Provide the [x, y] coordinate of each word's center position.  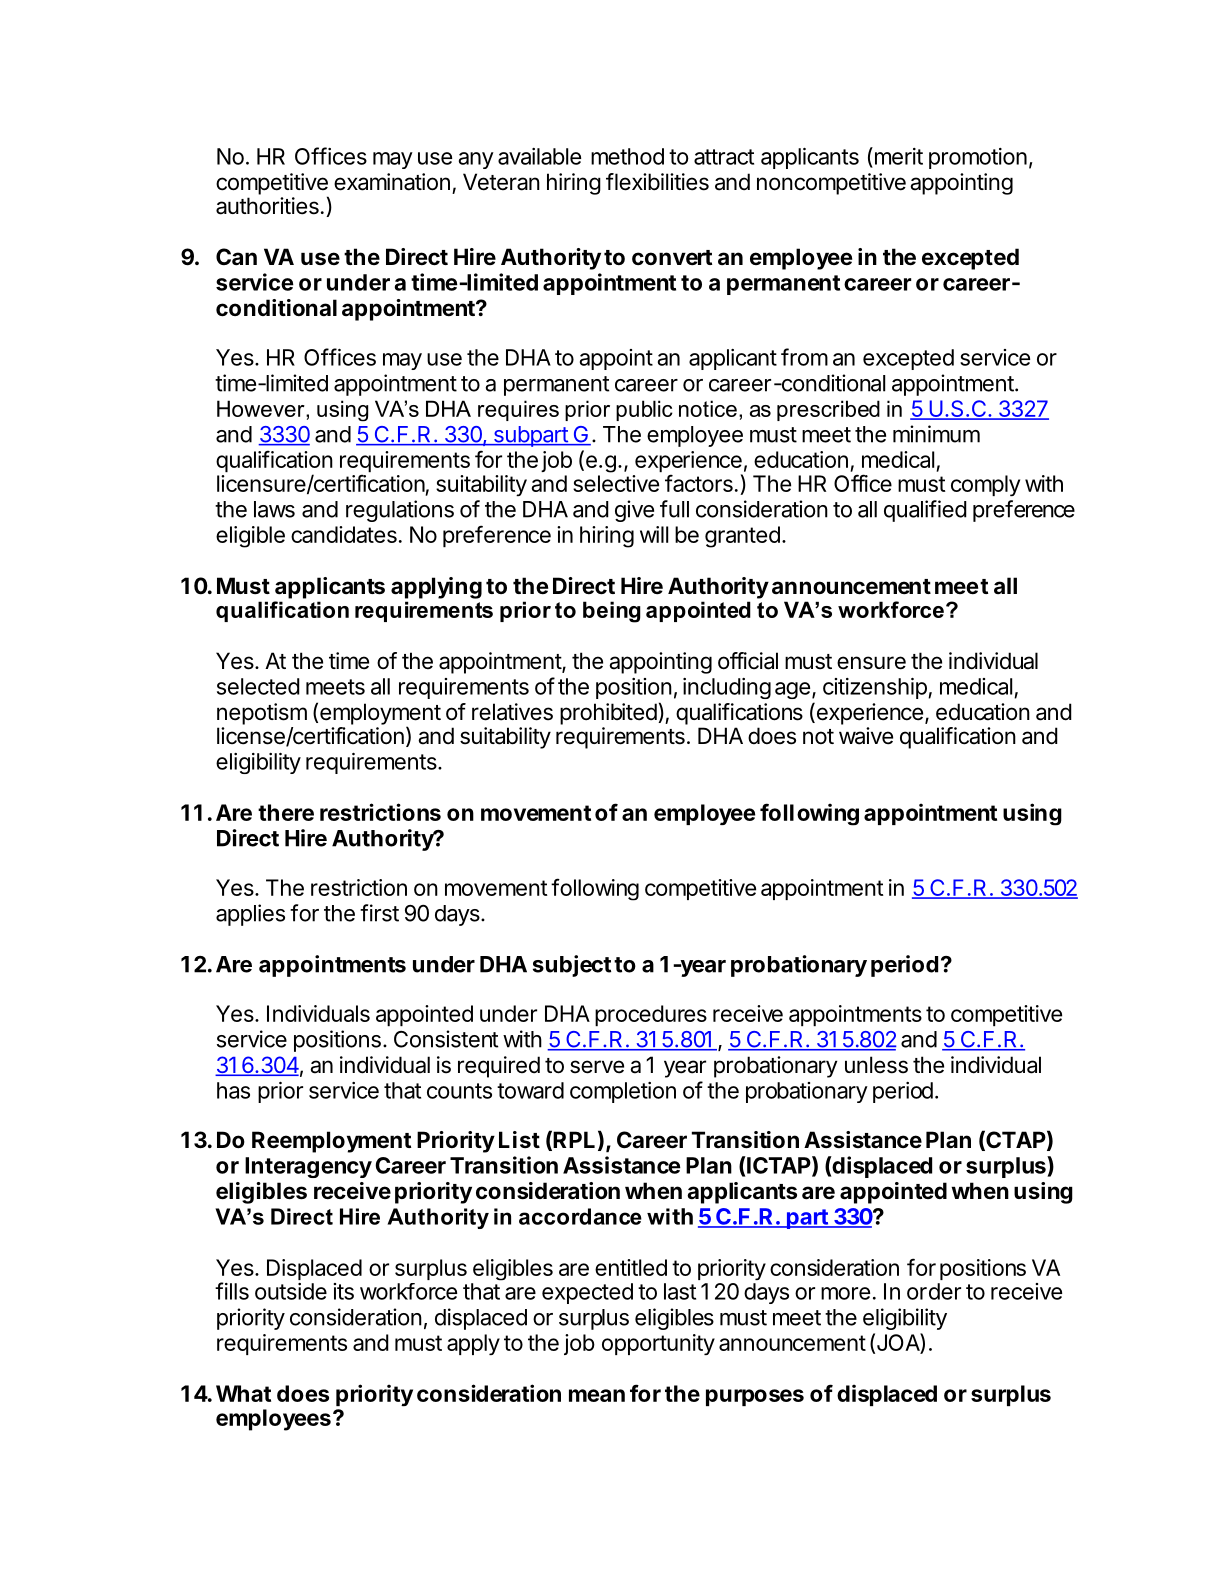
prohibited [608, 714]
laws [274, 509]
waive [866, 736]
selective [616, 483]
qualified [925, 511]
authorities [267, 206]
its [344, 1291]
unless [876, 1065]
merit [897, 156]
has [233, 1090]
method [627, 156]
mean [597, 1395]
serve [597, 1067]
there [286, 812]
